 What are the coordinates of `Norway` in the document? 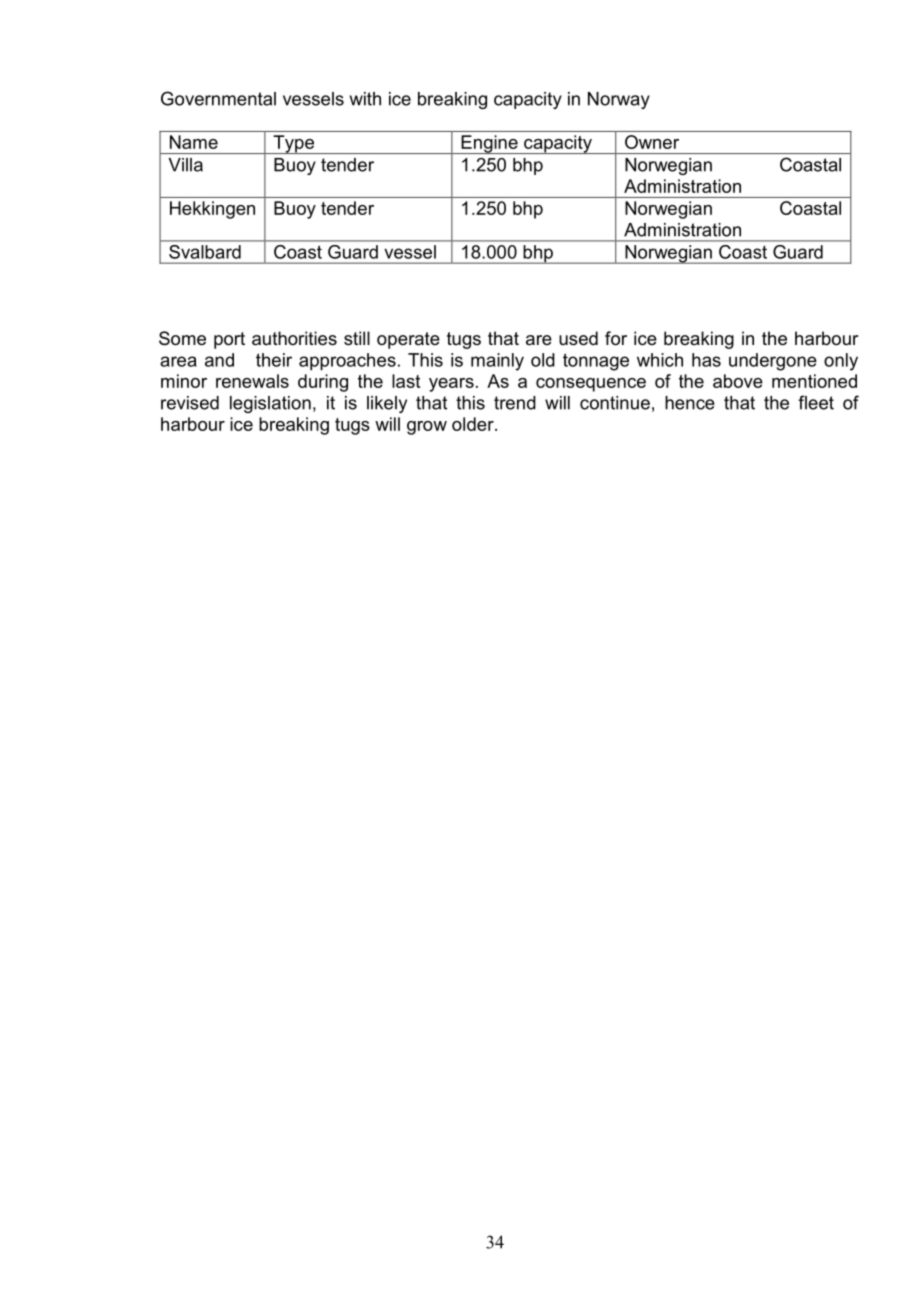 It's located at (619, 100).
